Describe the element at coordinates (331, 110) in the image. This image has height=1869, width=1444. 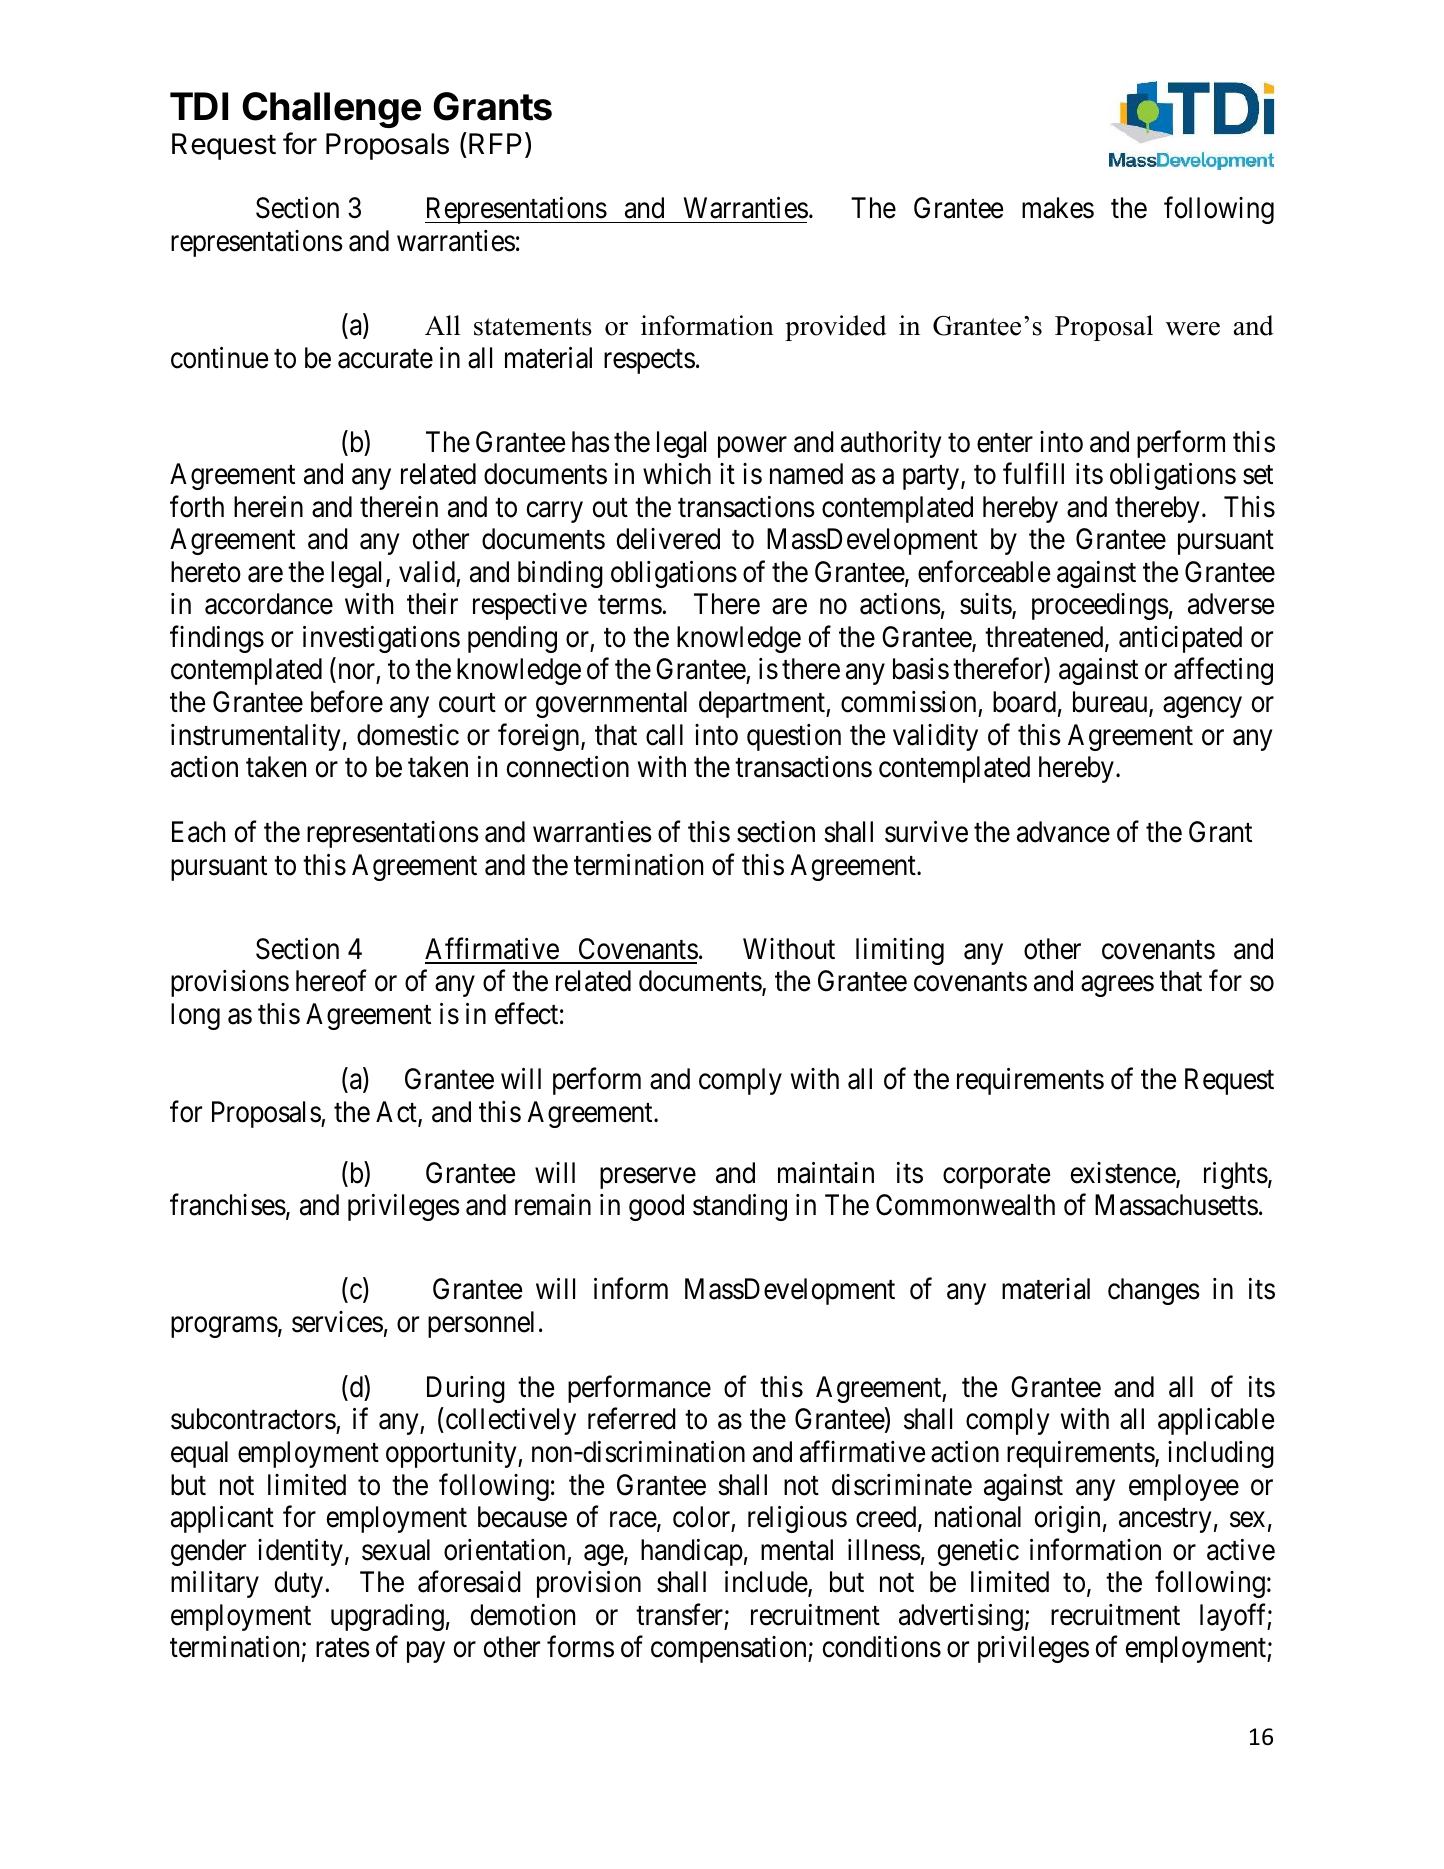
I see `Challenge` at that location.
